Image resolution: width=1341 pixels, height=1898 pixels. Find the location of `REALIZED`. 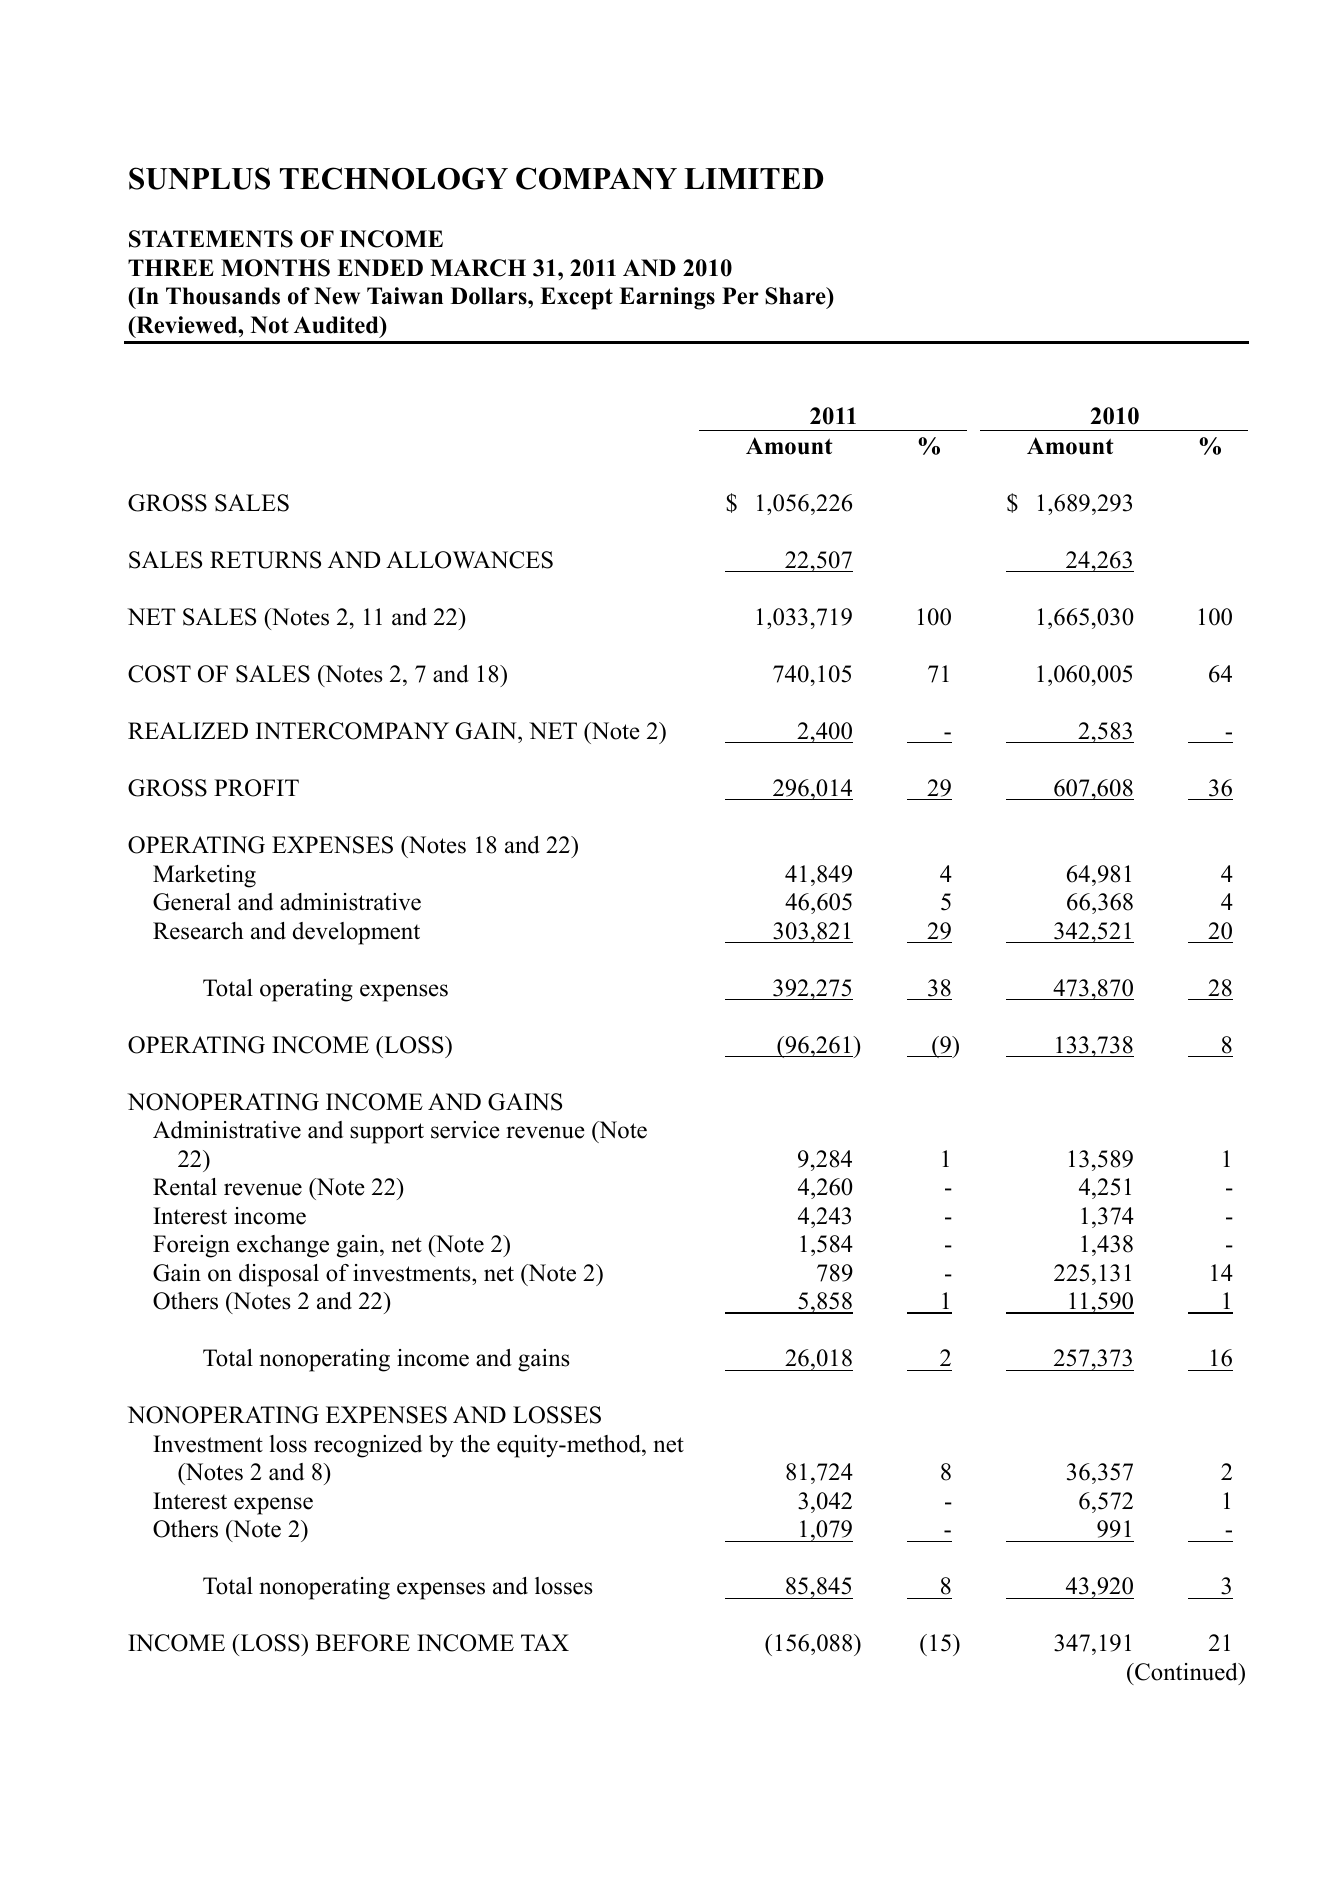

REALIZED is located at coordinates (188, 730).
